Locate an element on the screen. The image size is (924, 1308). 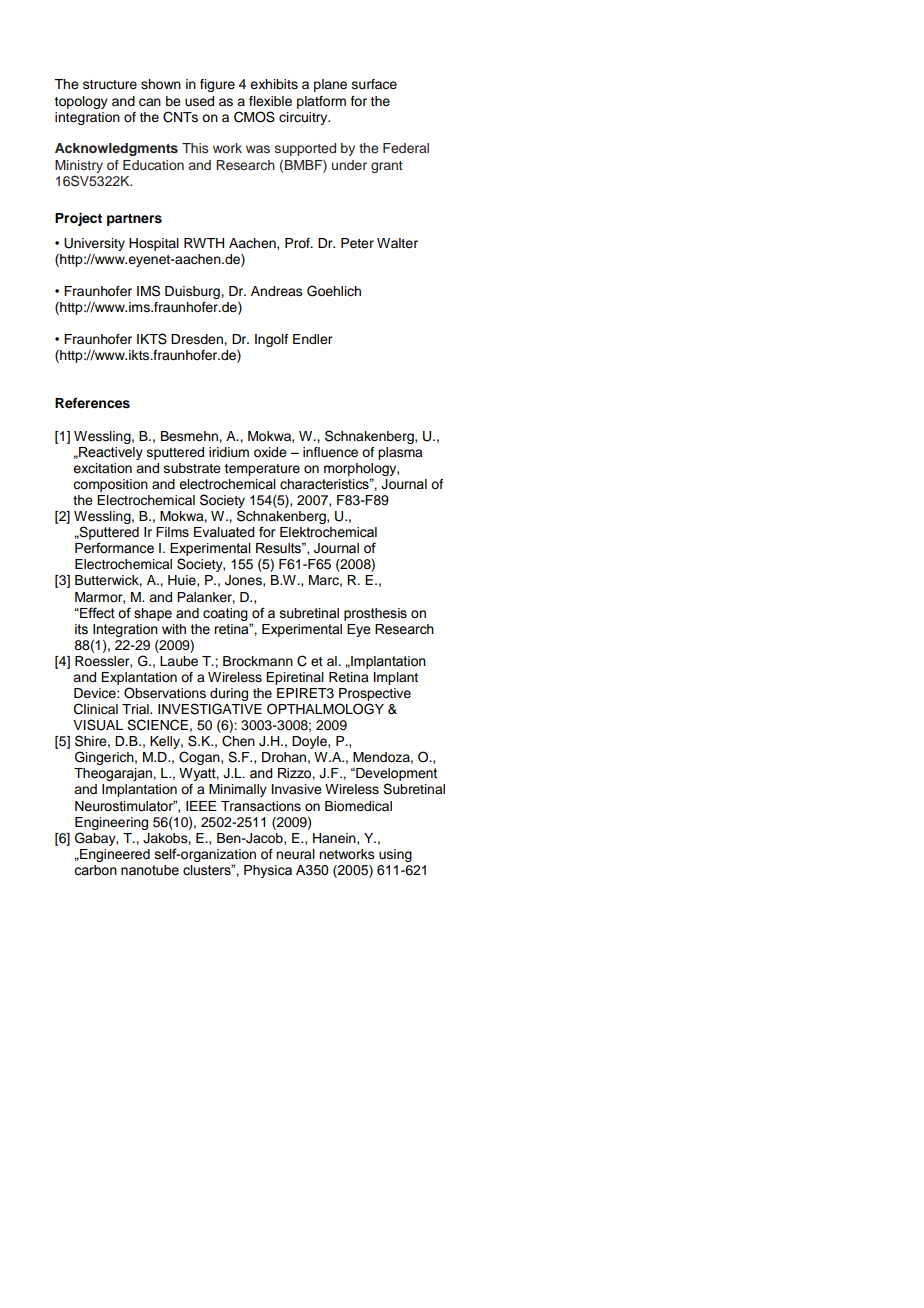
Transactions is located at coordinates (261, 806).
